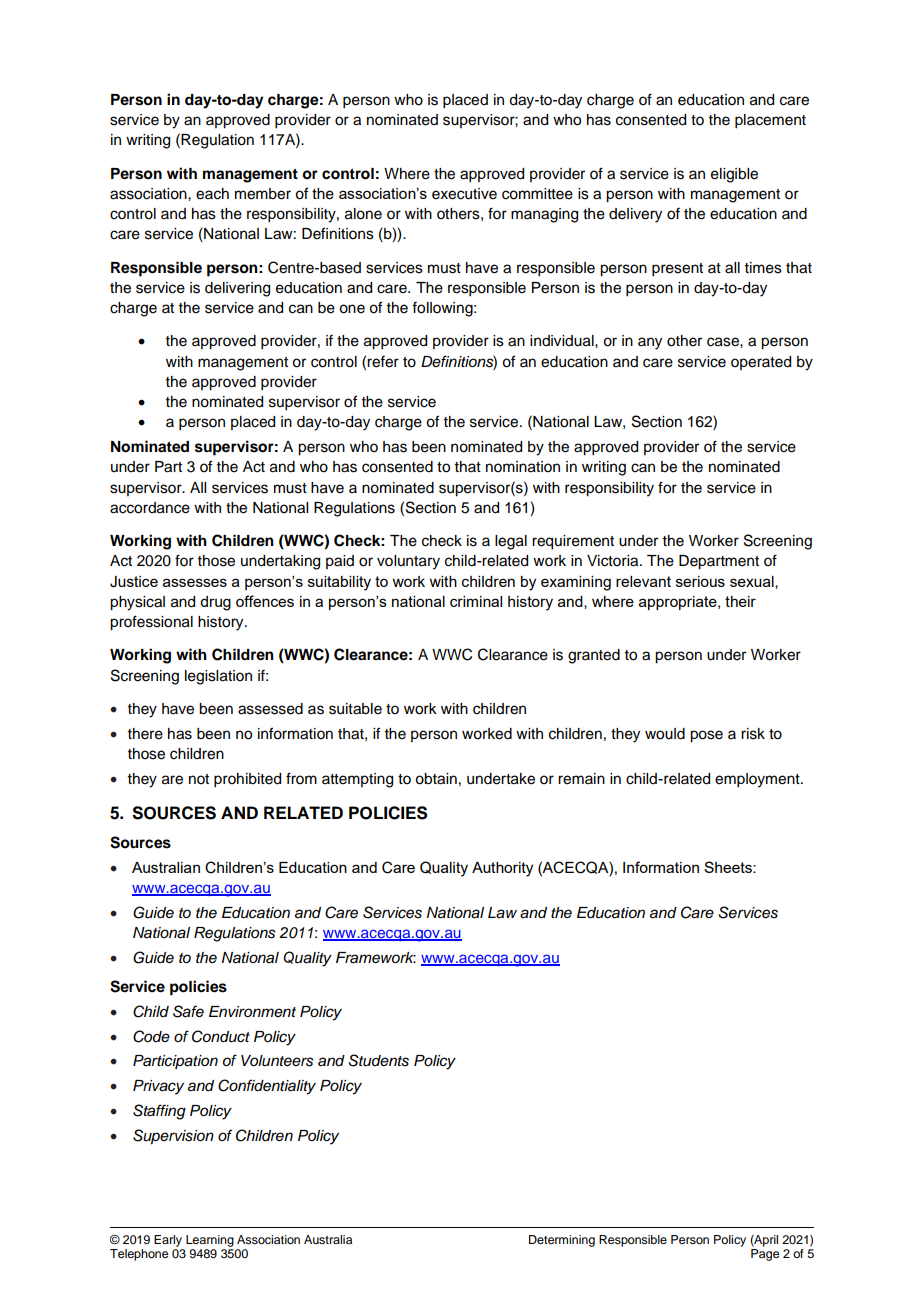 This screenshot has width=924, height=1308. What do you see at coordinates (476, 601) in the screenshot?
I see `criminal` at bounding box center [476, 601].
